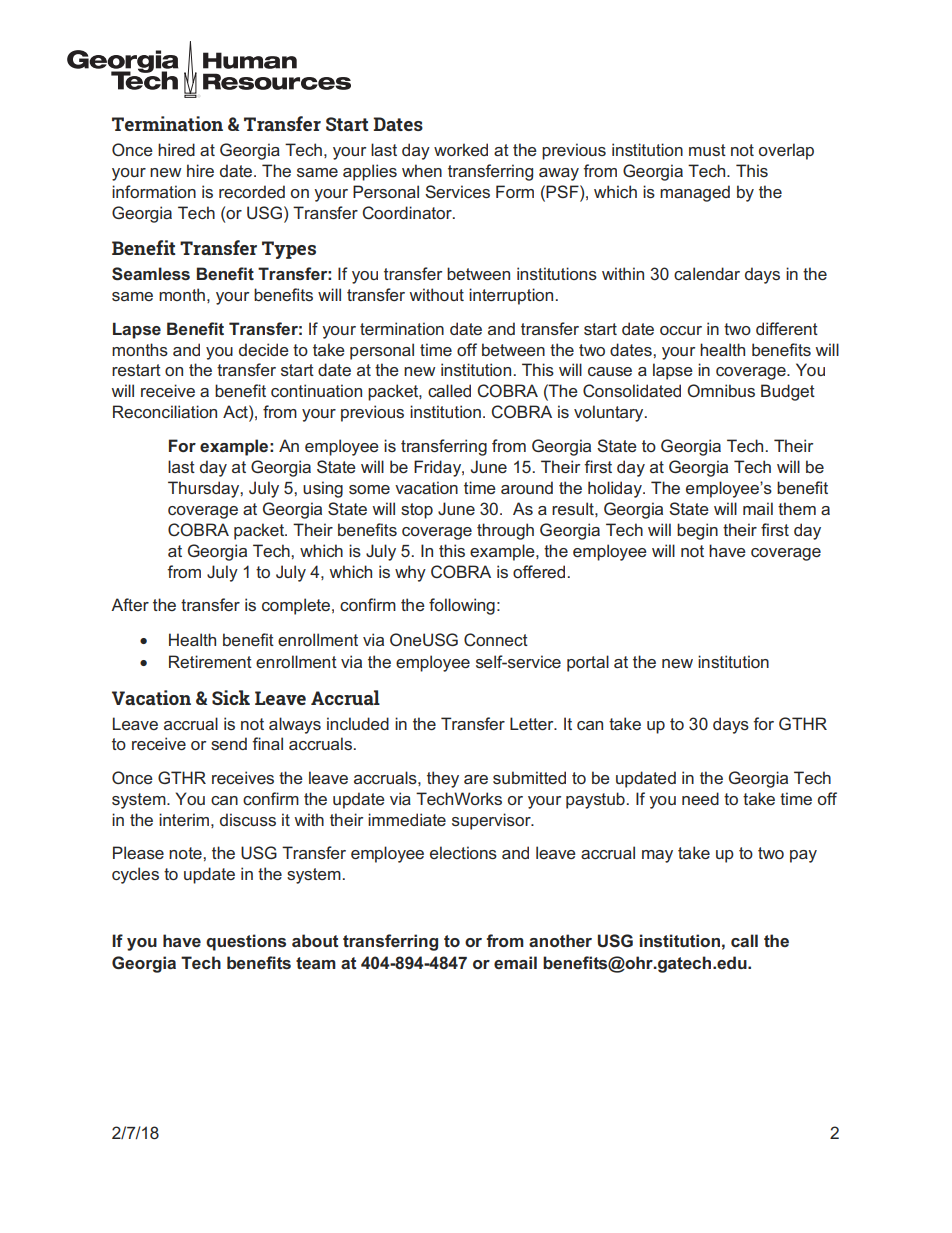 Image resolution: width=952 pixels, height=1233 pixels. I want to click on may, so click(657, 856).
